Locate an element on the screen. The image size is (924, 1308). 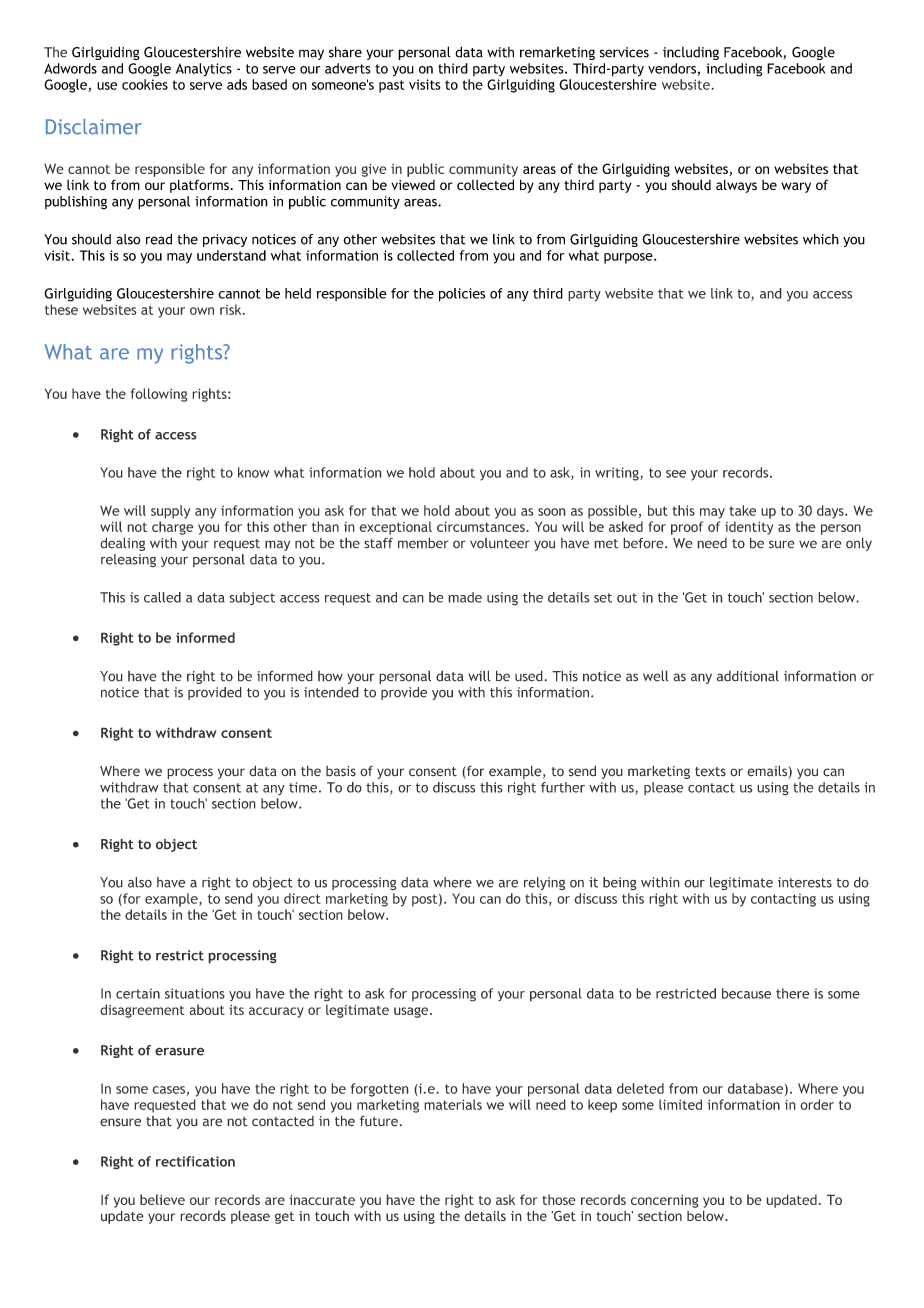
past is located at coordinates (392, 86).
